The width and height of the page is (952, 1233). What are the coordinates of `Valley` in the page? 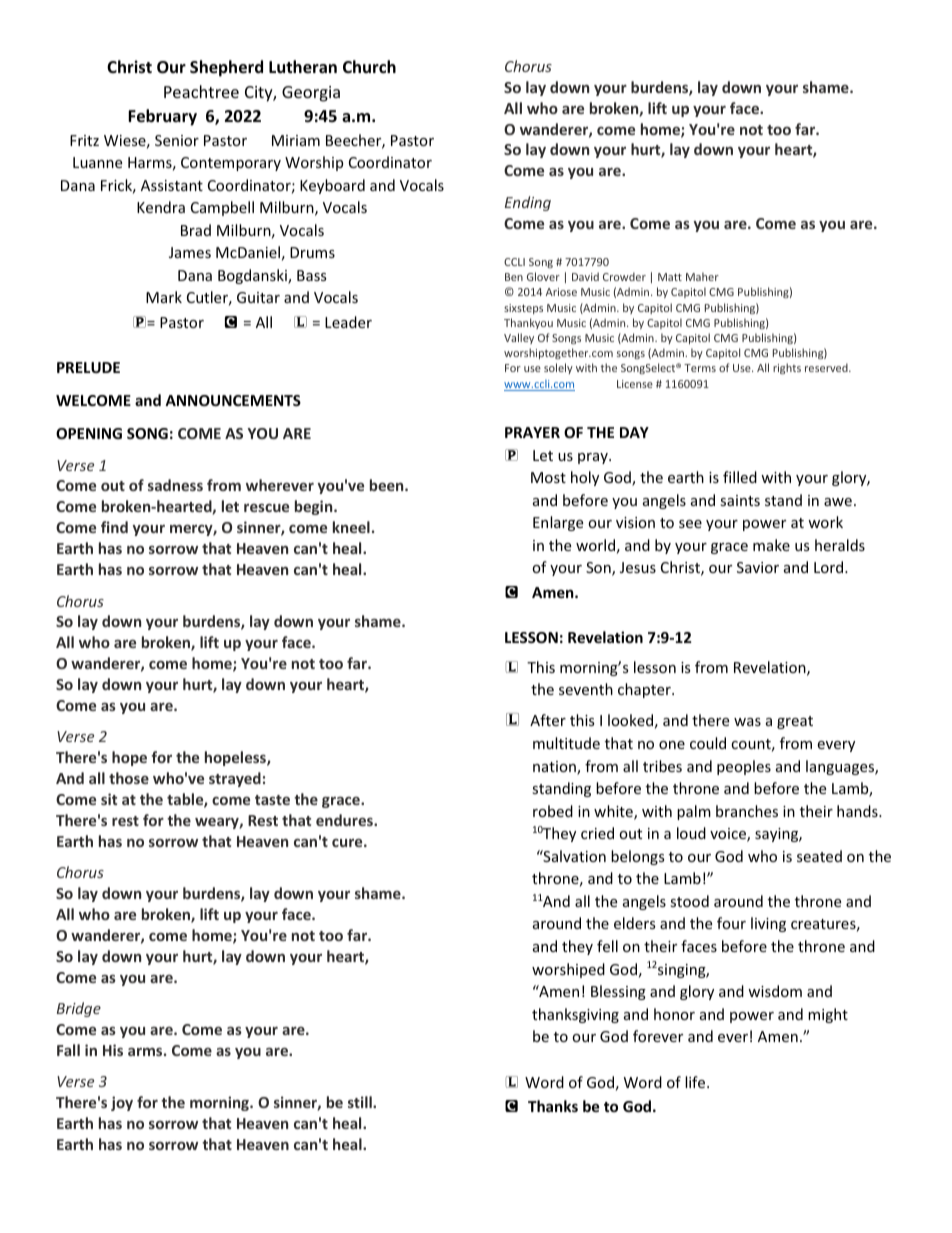 It's located at (519, 338).
